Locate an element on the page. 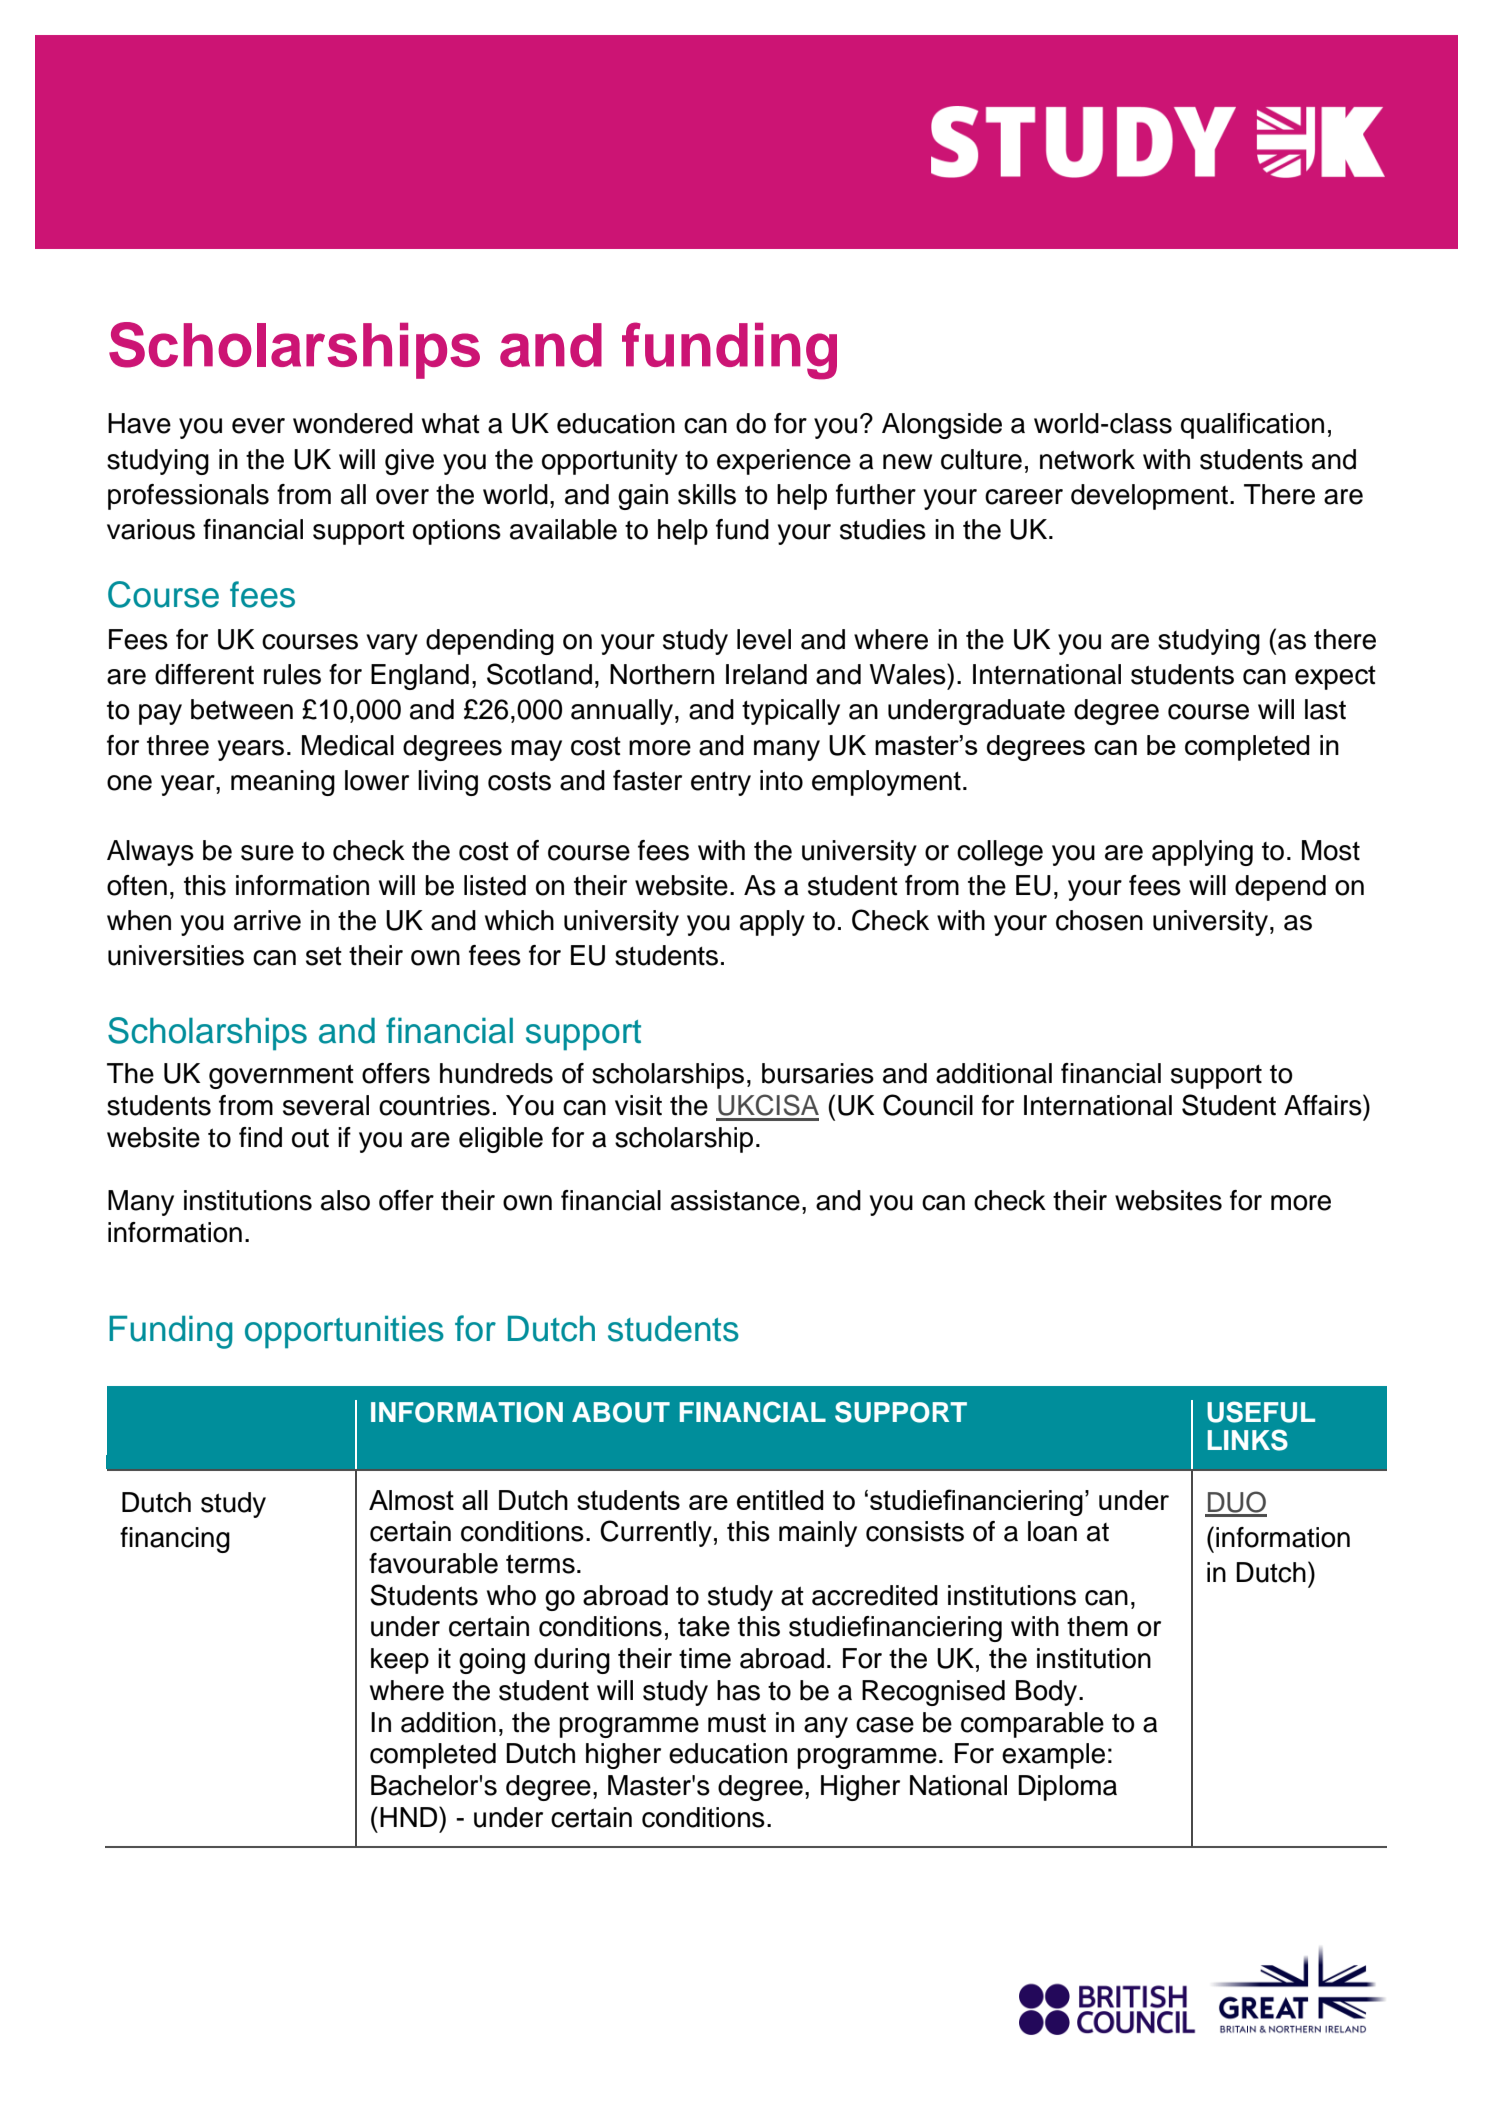  meaning is located at coordinates (283, 783).
